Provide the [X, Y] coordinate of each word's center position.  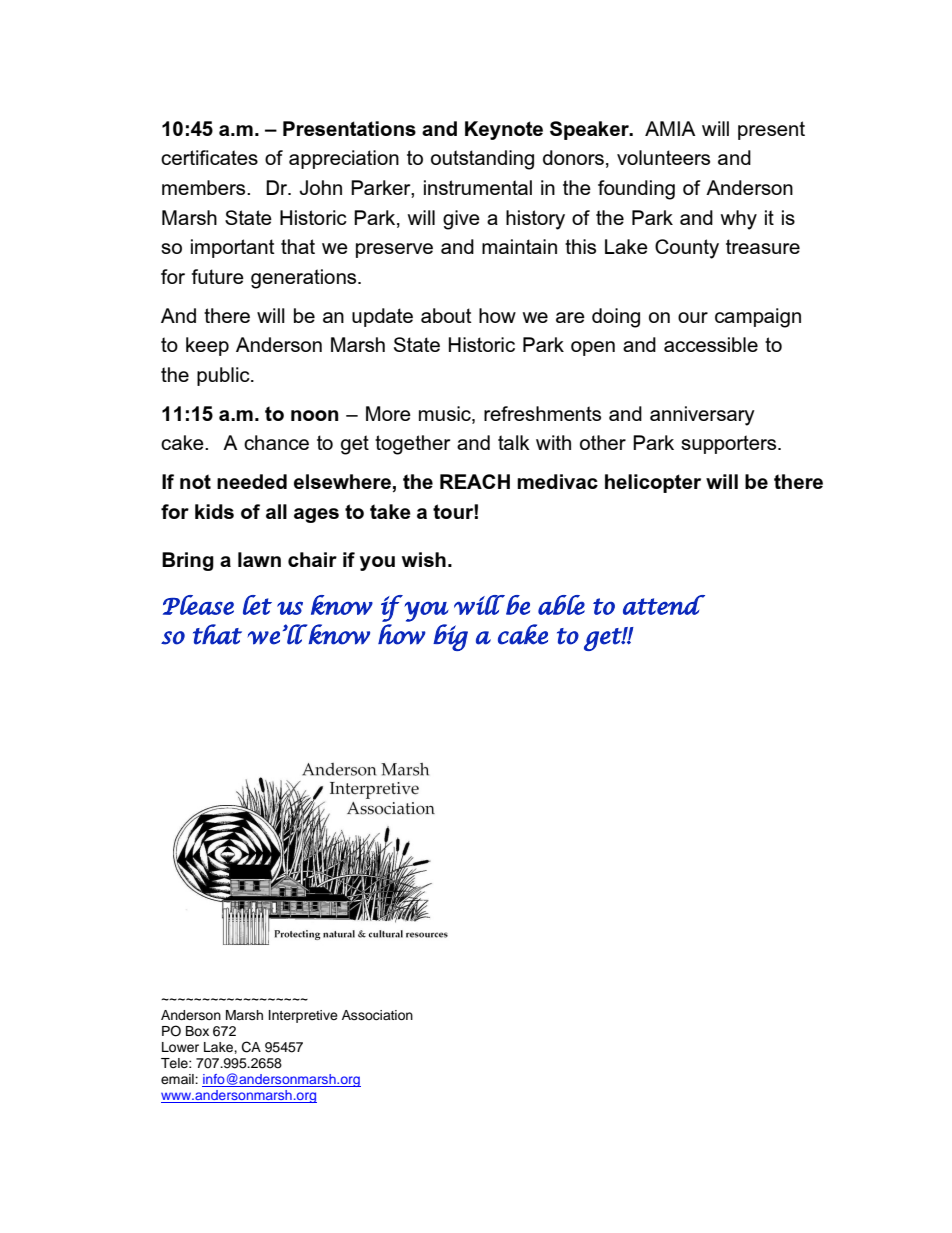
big [450, 637]
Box [197, 1031]
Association [377, 1015]
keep [207, 346]
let [257, 605]
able [561, 605]
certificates [209, 157]
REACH [475, 481]
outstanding [482, 160]
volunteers [663, 157]
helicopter [653, 483]
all [276, 511]
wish [424, 559]
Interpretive [303, 1016]
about [446, 315]
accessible [711, 344]
